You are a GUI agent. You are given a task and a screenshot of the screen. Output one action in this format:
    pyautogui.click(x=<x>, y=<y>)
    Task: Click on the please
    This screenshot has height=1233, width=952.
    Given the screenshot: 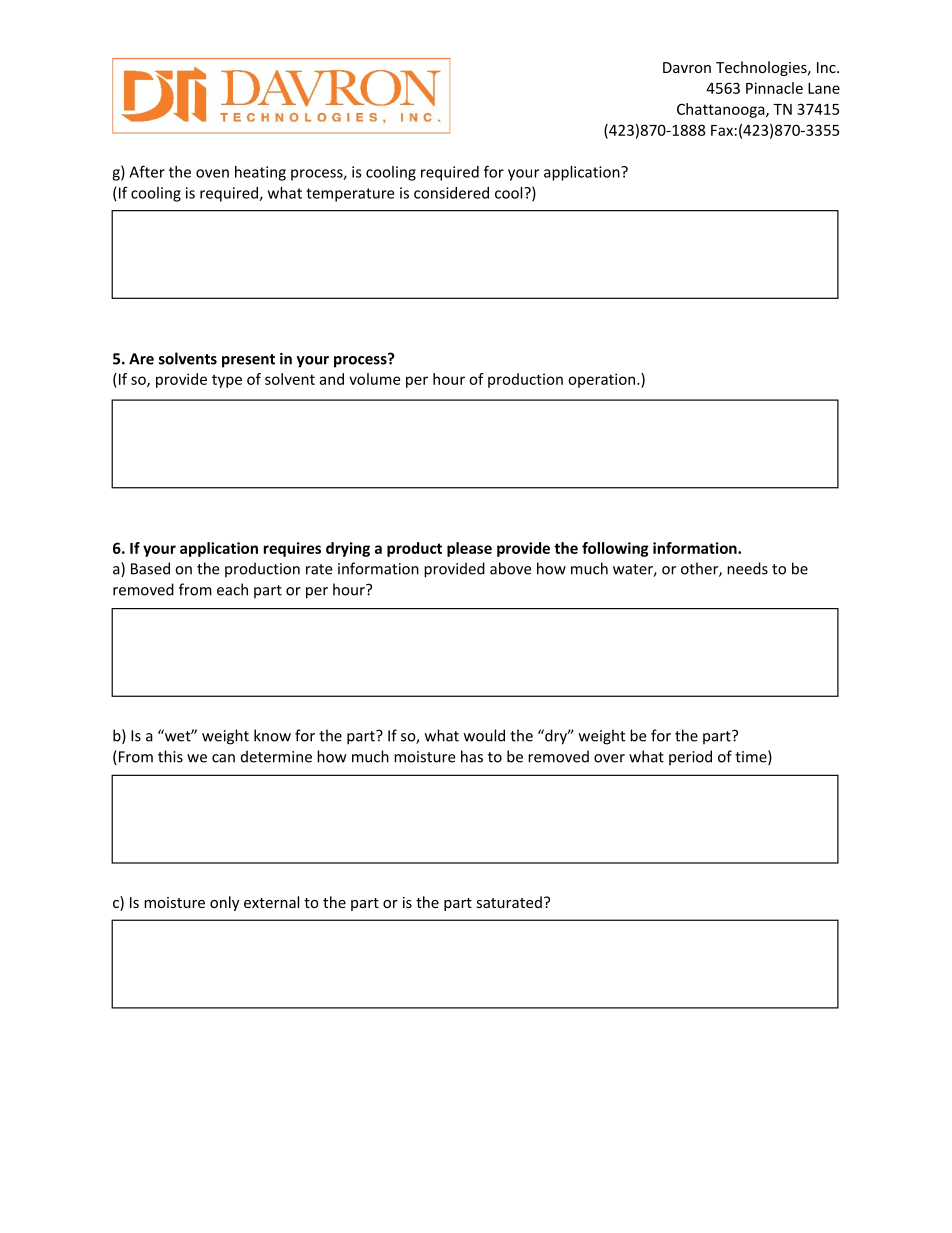 What is the action you would take?
    pyautogui.click(x=469, y=549)
